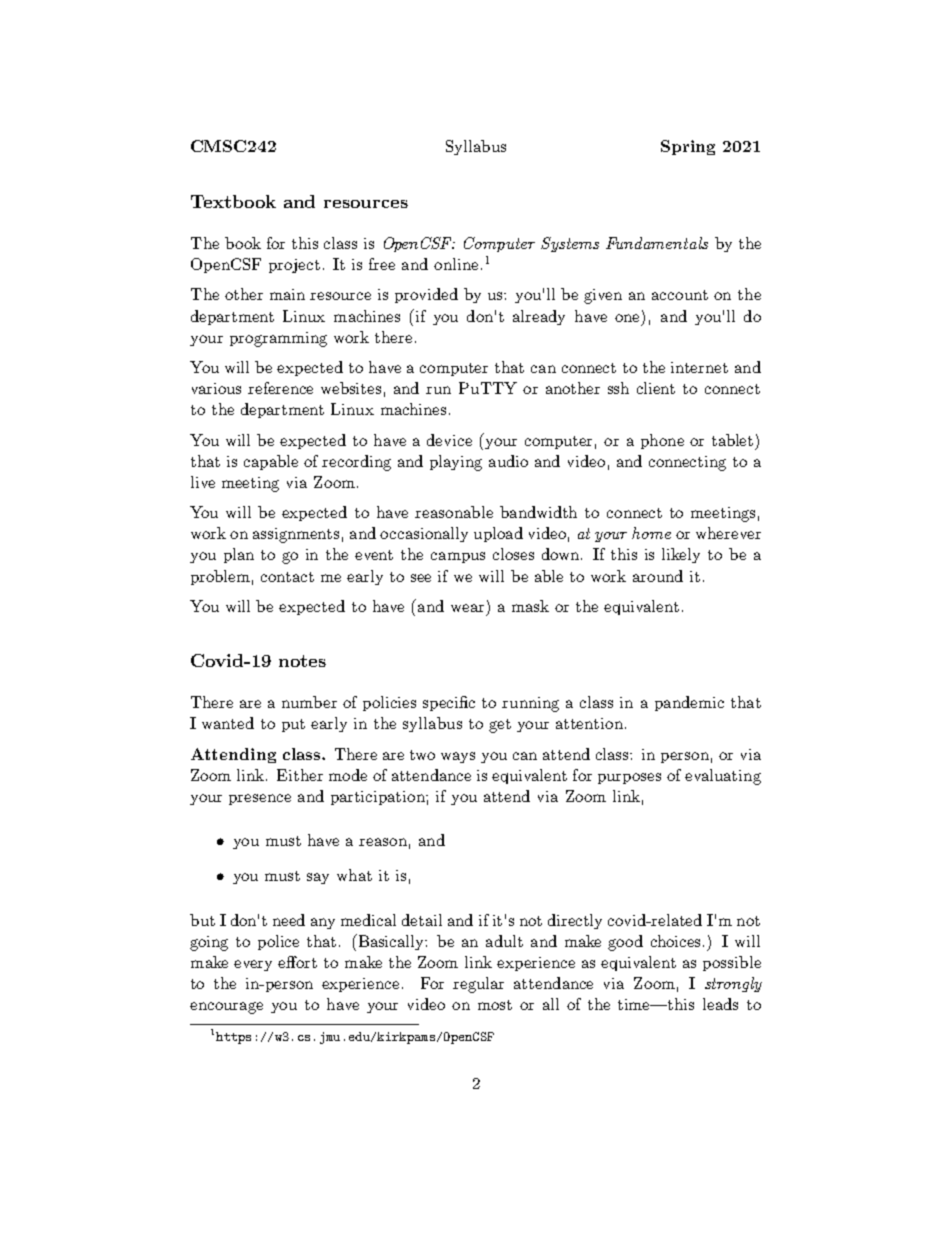  What do you see at coordinates (449, 703) in the page?
I see `specific` at bounding box center [449, 703].
